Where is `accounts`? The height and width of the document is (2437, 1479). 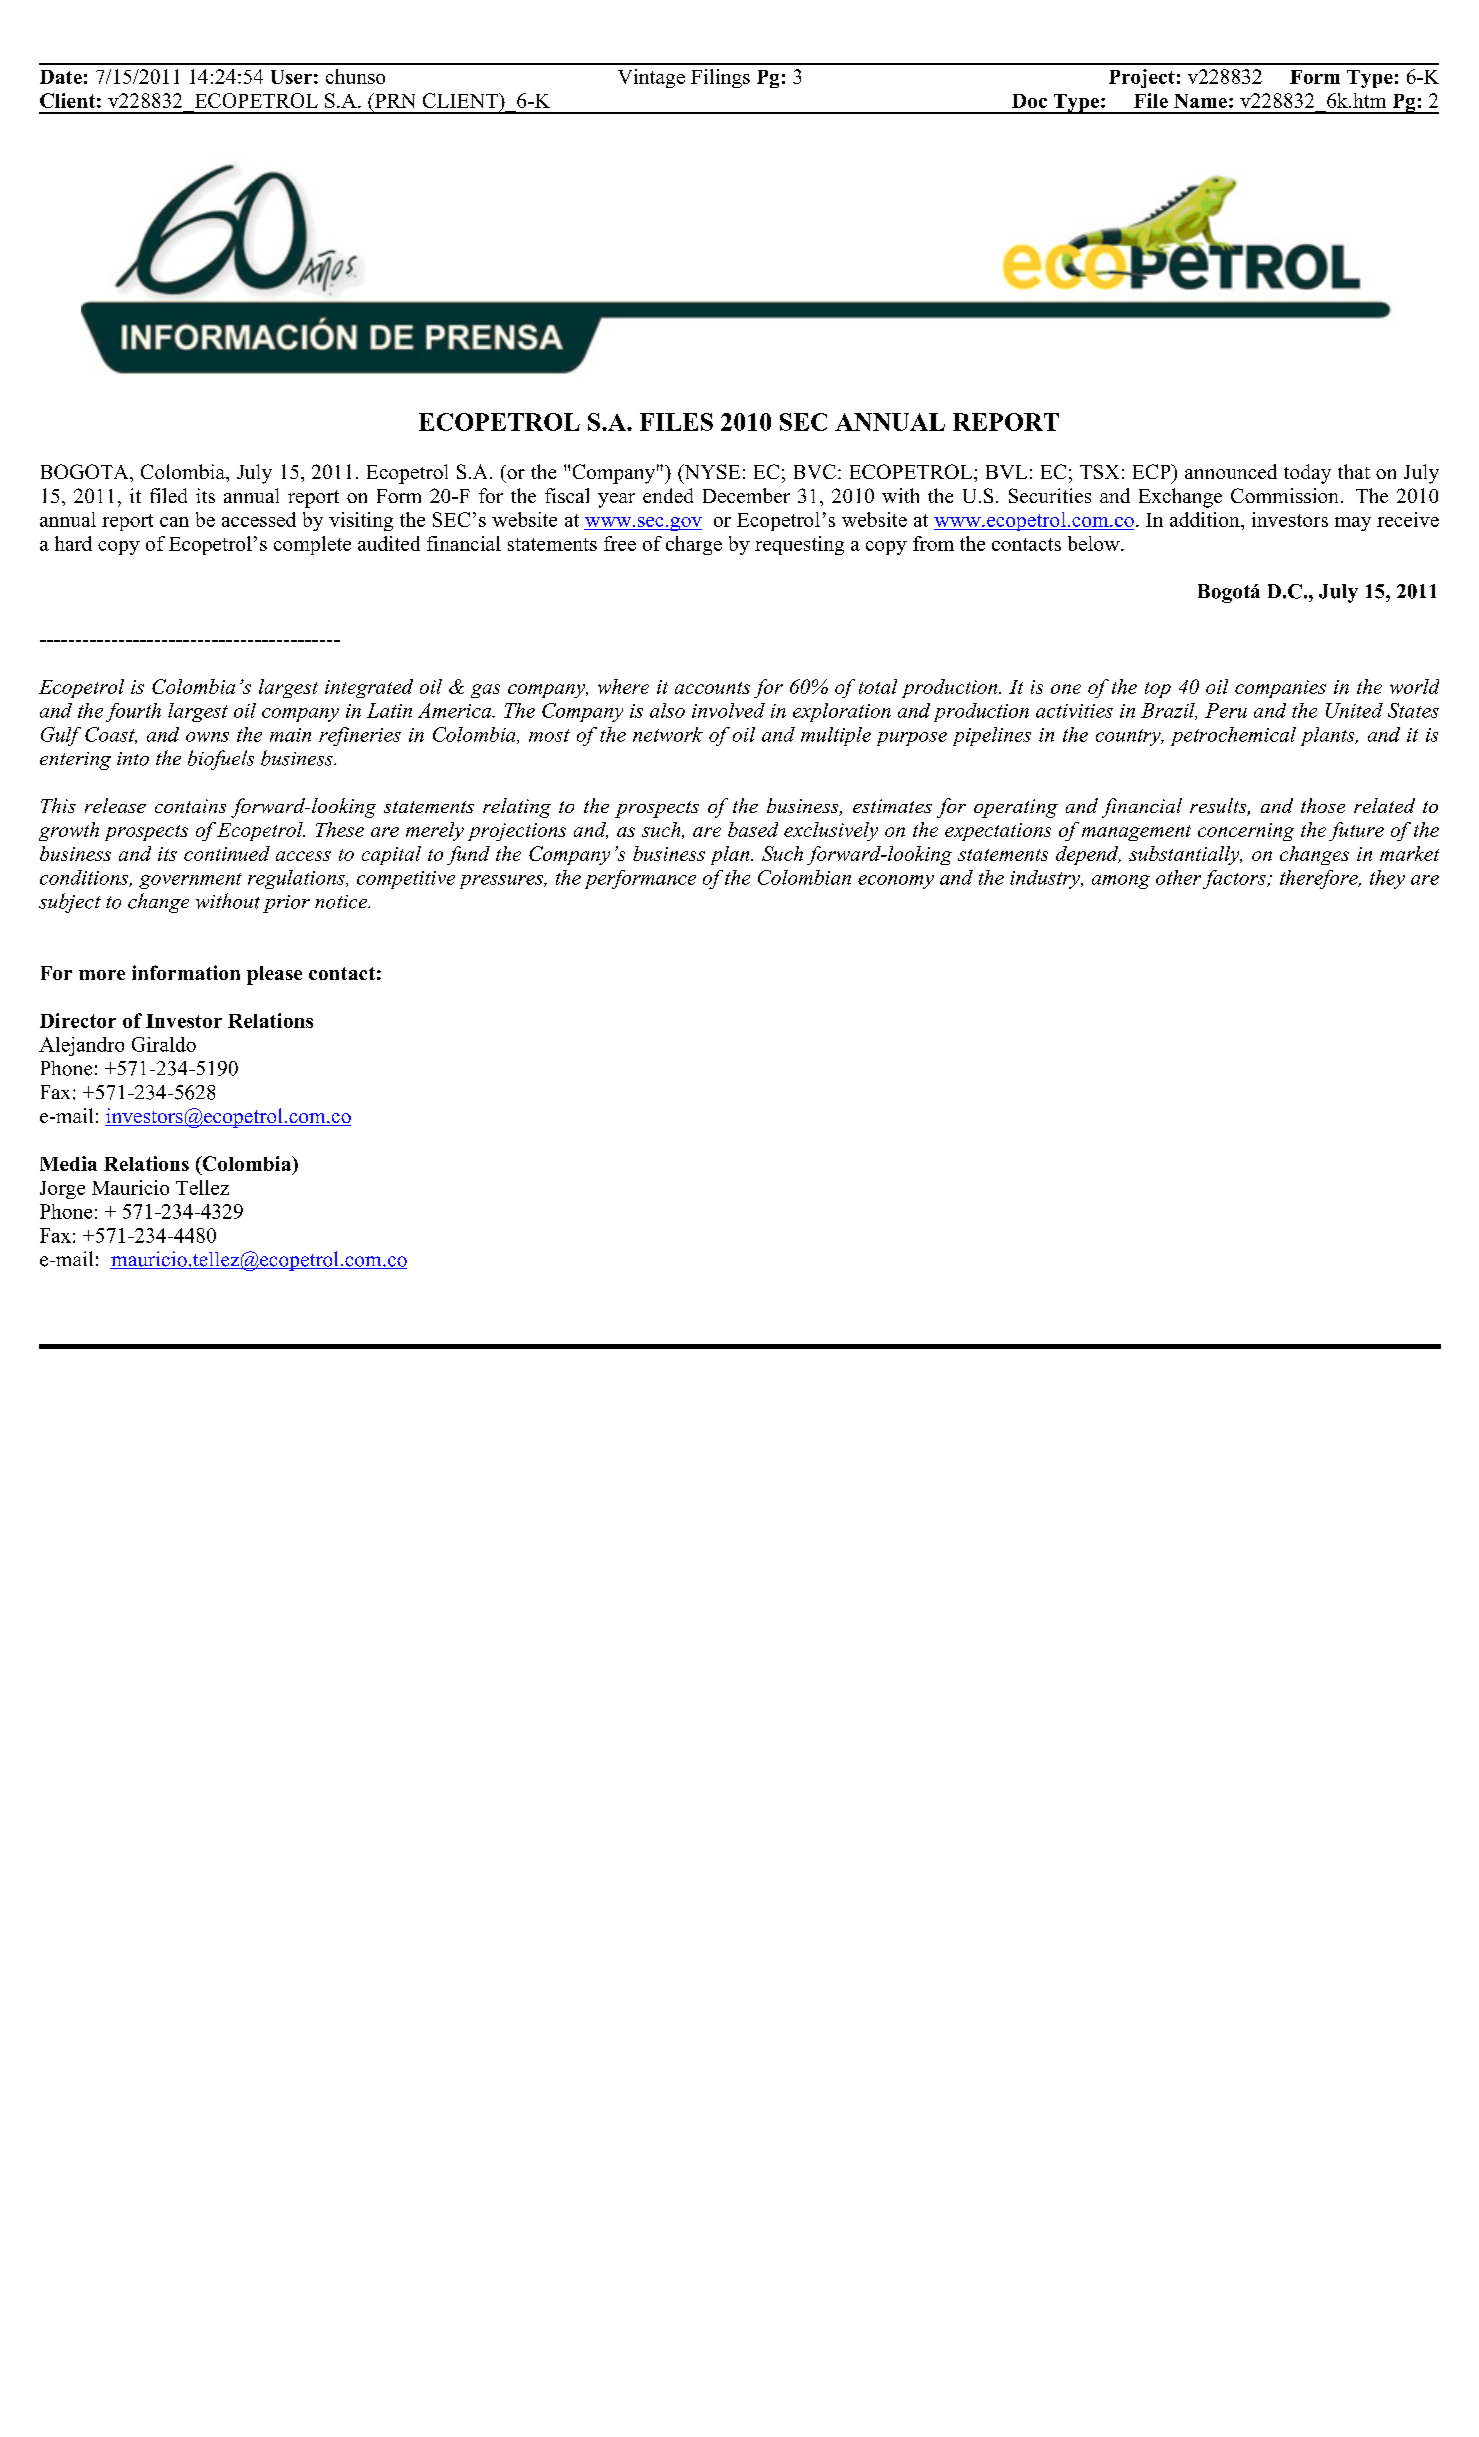 accounts is located at coordinates (712, 688).
